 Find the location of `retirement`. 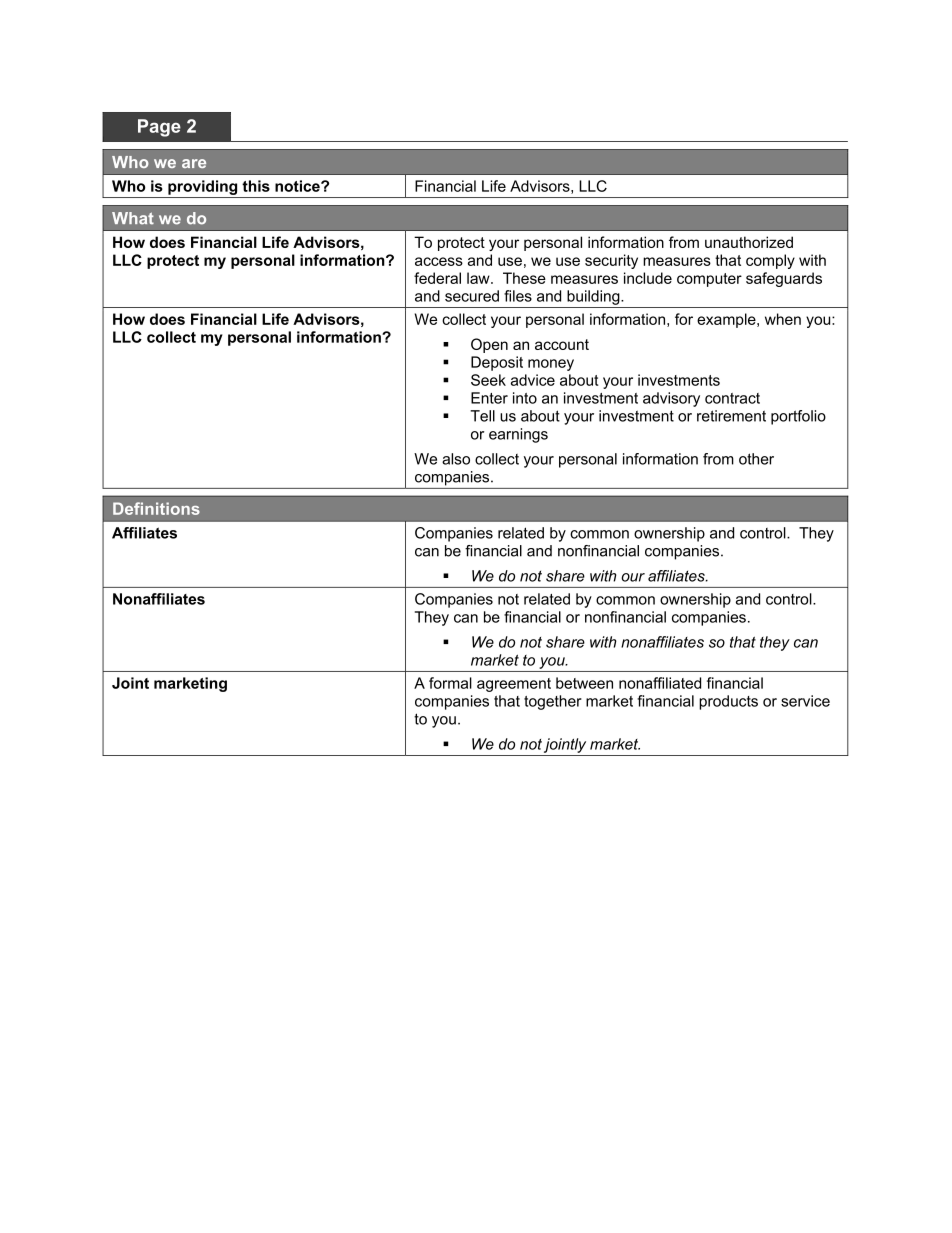

retirement is located at coordinates (731, 416).
